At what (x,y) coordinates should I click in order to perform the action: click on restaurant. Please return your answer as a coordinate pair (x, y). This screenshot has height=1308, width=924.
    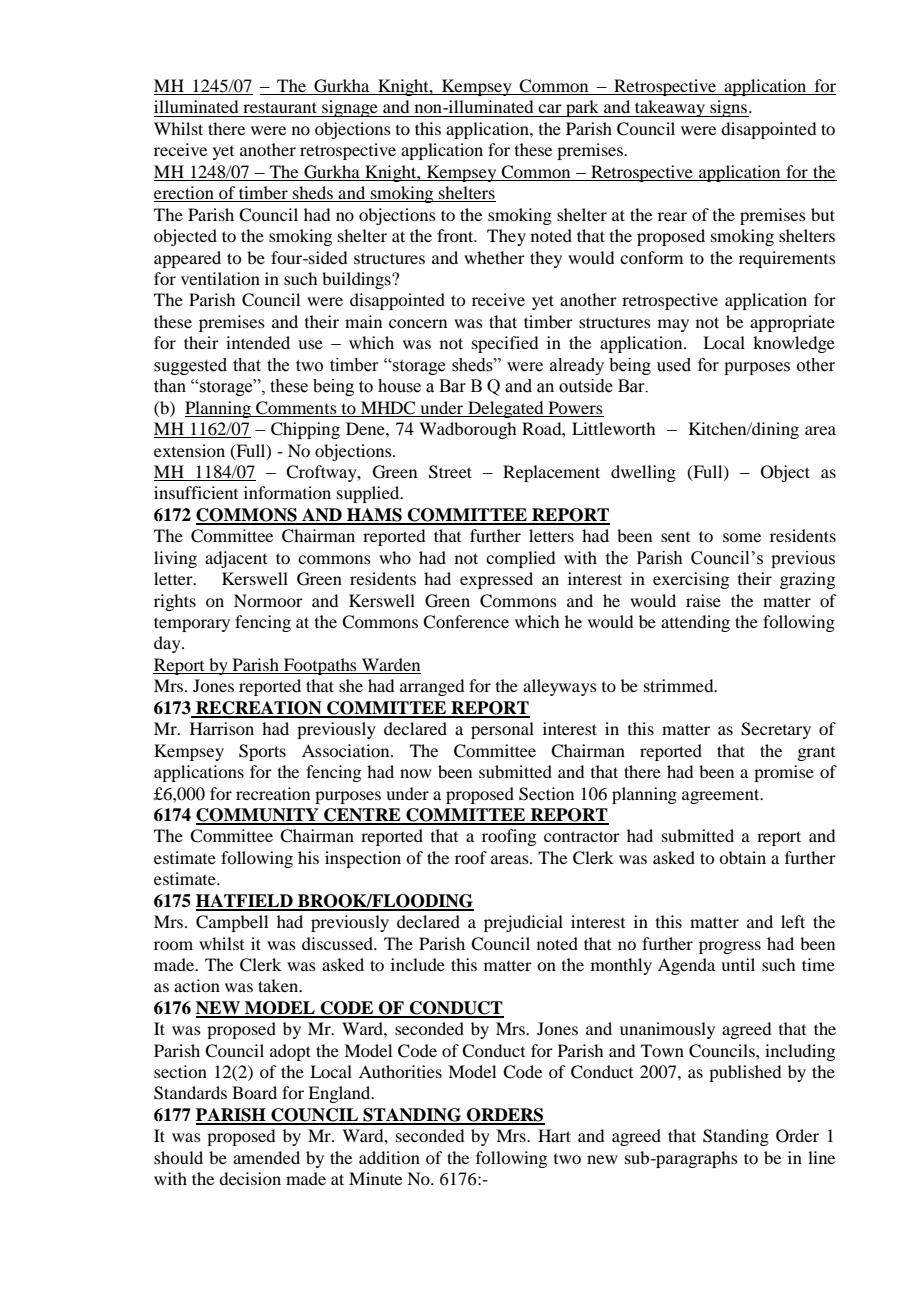
    Looking at the image, I should click on (280, 107).
